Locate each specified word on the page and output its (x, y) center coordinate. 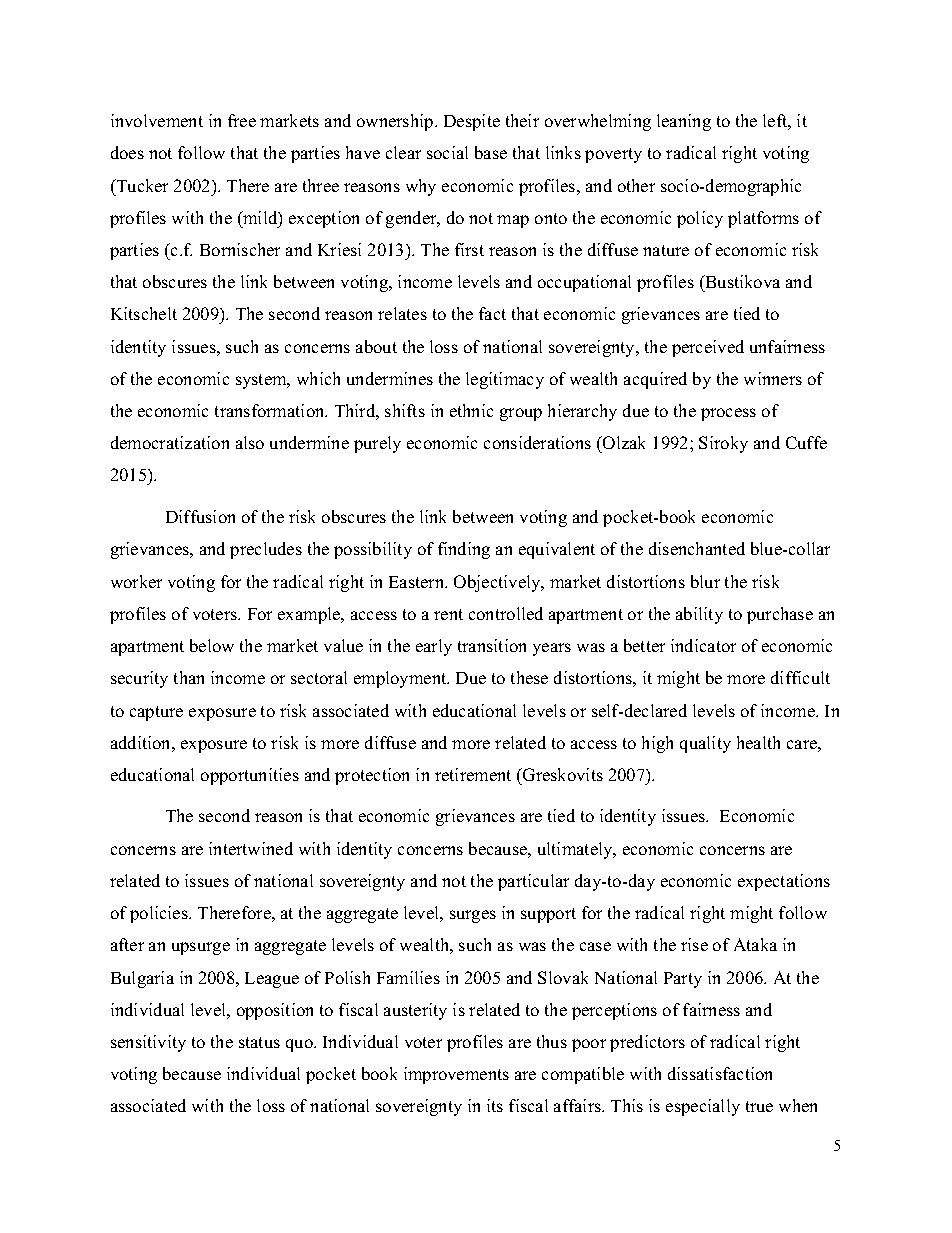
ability (699, 615)
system (262, 381)
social (447, 152)
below (212, 645)
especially (703, 1107)
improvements (456, 1075)
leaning (684, 122)
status (259, 1042)
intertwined (251, 848)
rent (448, 614)
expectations (784, 882)
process (728, 414)
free (242, 120)
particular (533, 882)
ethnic (471, 410)
